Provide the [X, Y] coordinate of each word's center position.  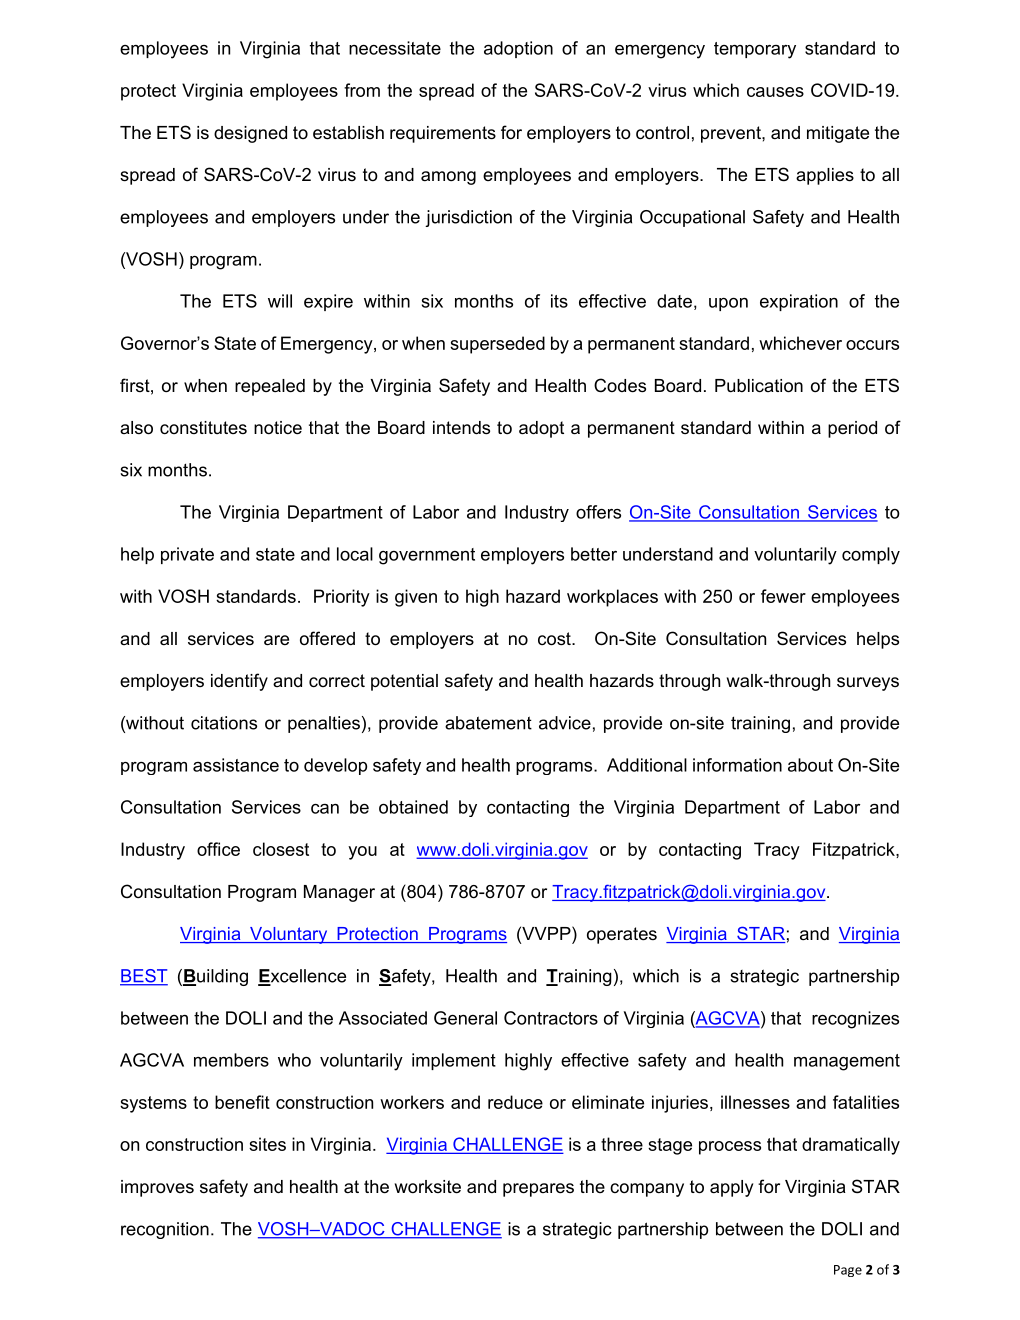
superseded [497, 345]
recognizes [855, 1020]
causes [775, 92]
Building [215, 977]
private [187, 555]
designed [250, 134]
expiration [799, 302]
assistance [236, 765]
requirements [443, 134]
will [280, 301]
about [810, 765]
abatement [488, 723]
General [465, 1018]
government [427, 556]
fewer [783, 596]
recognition [165, 1230]
